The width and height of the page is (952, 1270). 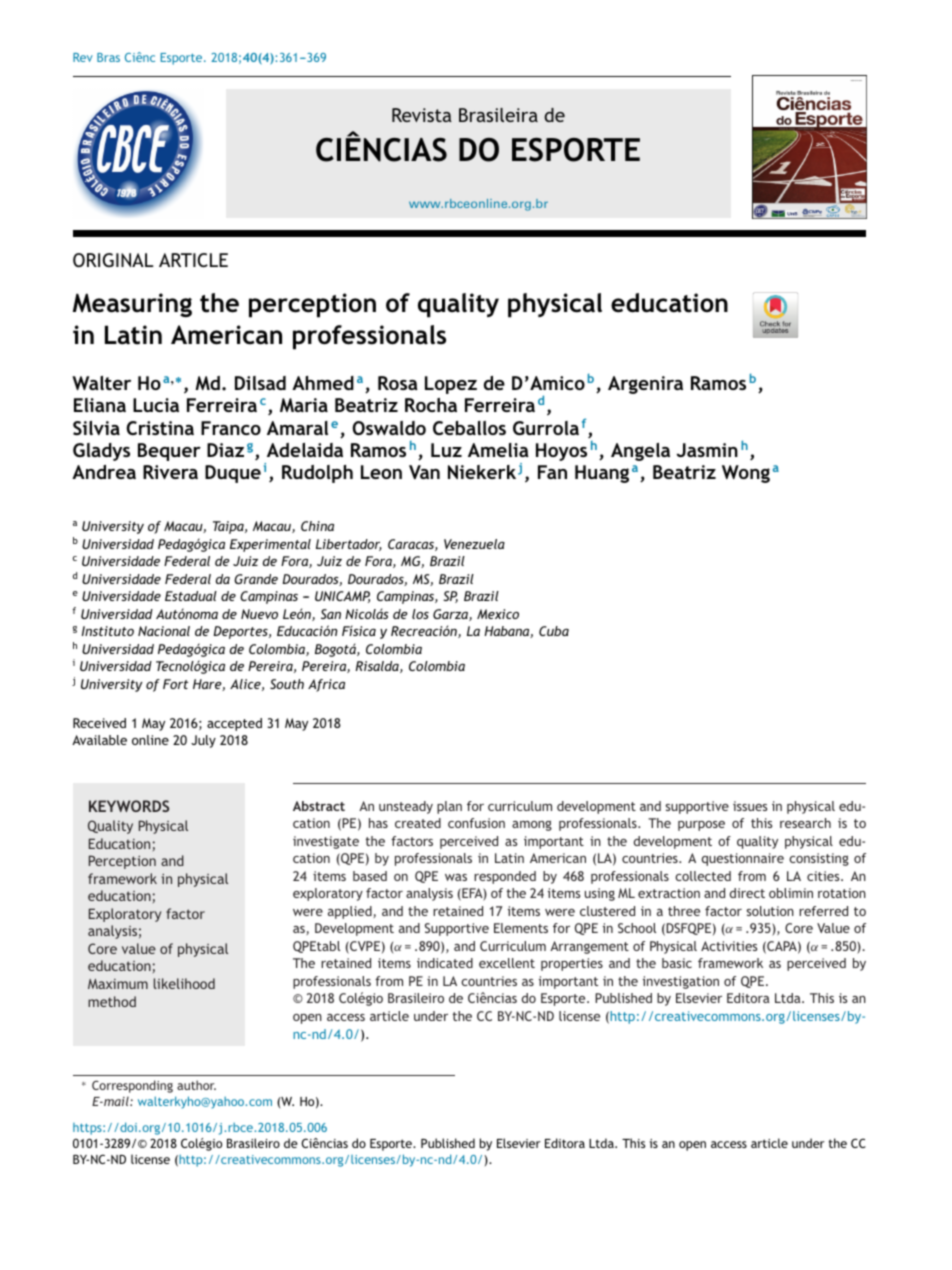 What do you see at coordinates (156, 405) in the page?
I see `Lucia` at bounding box center [156, 405].
